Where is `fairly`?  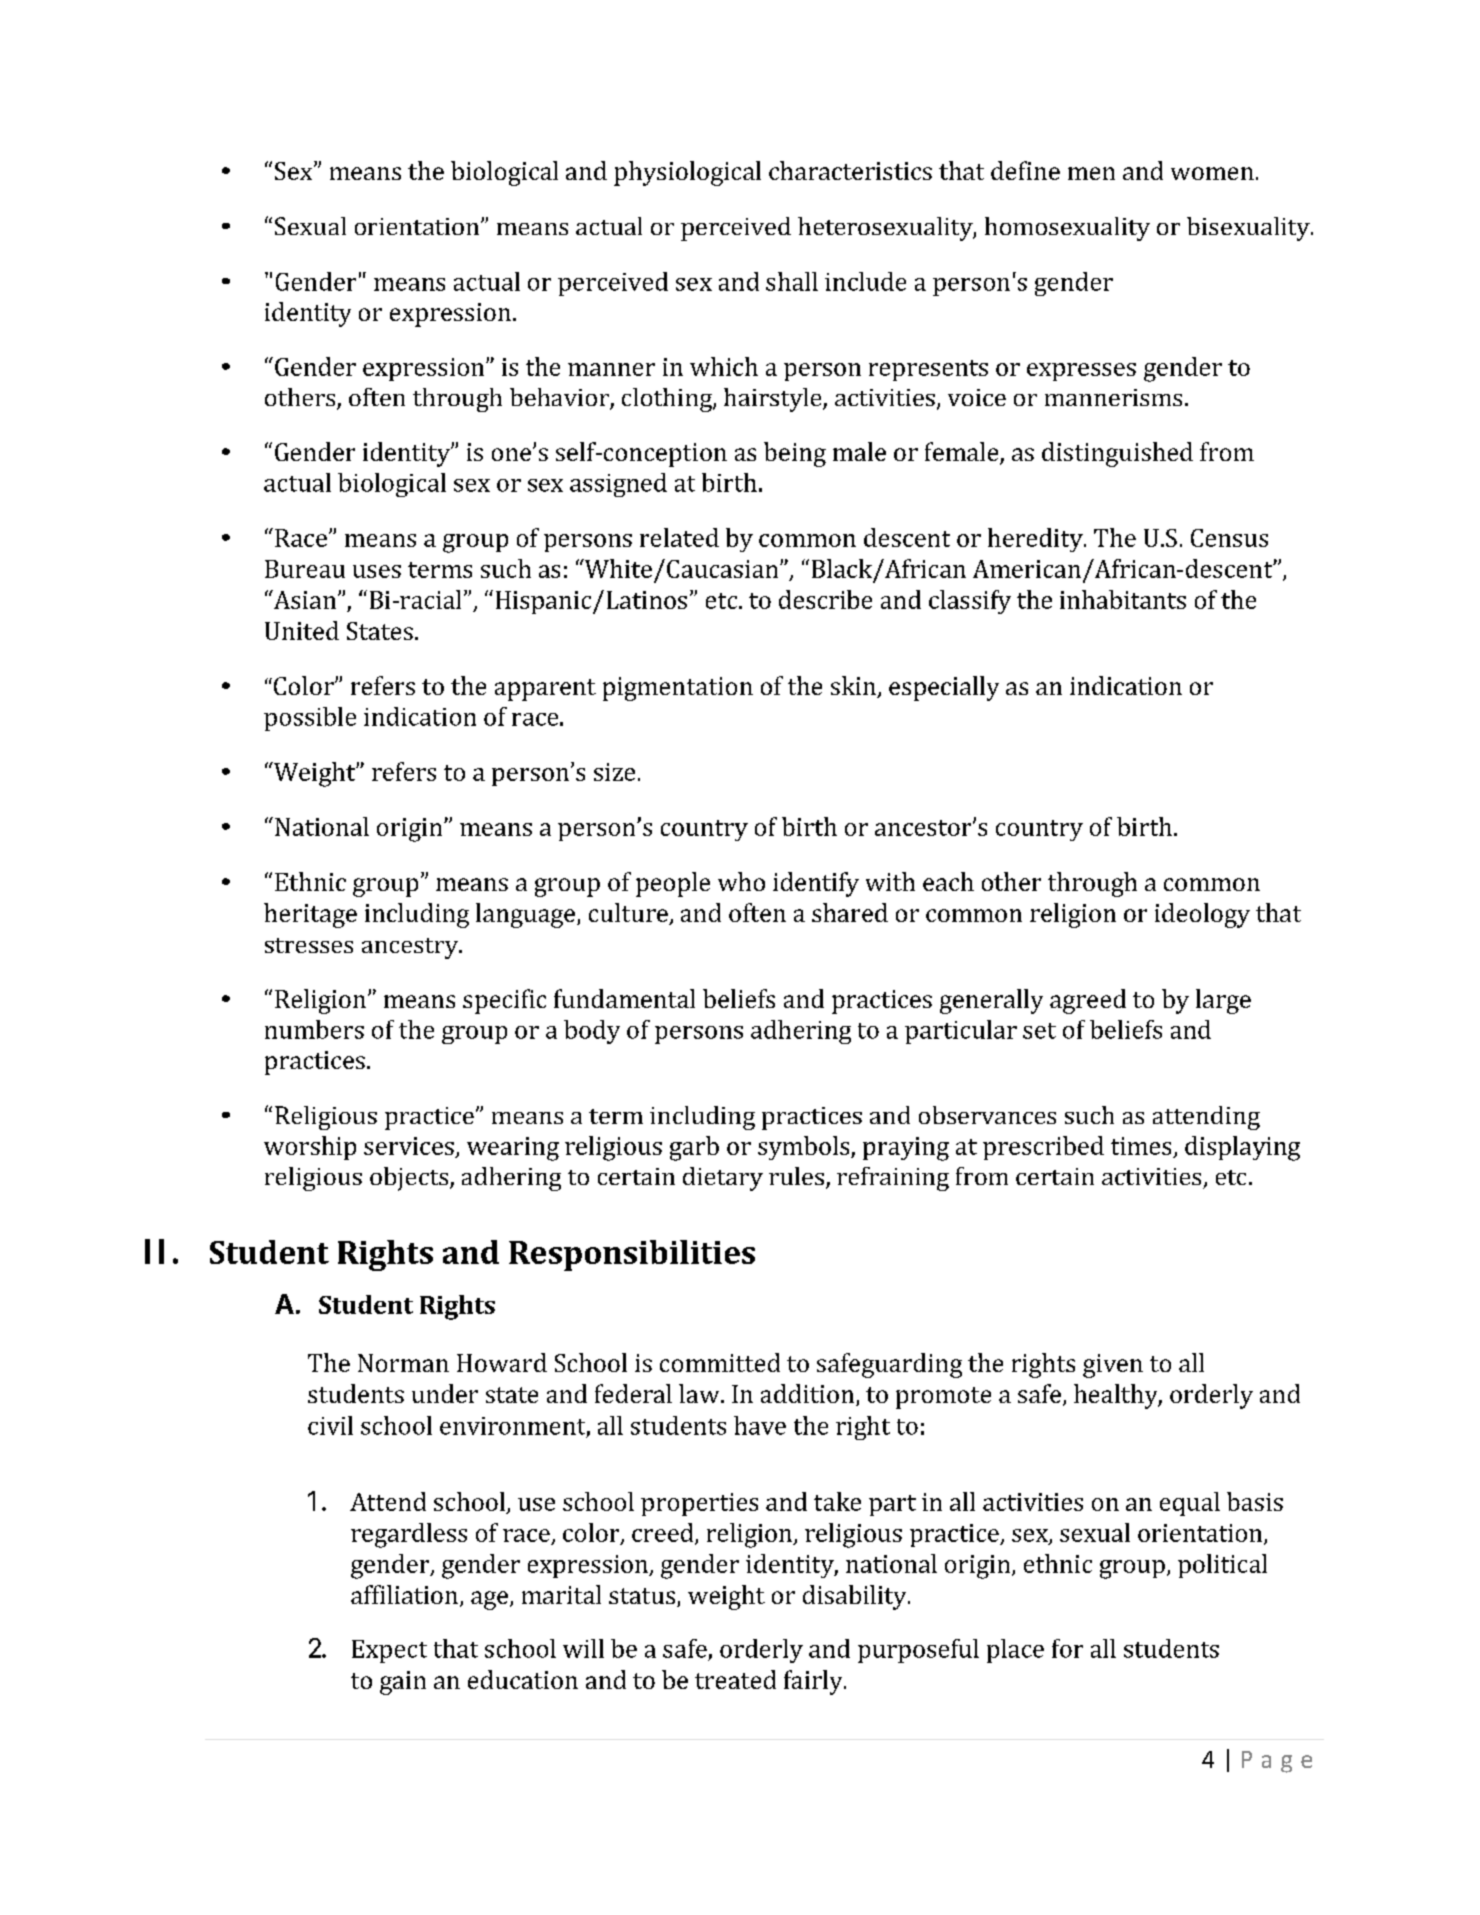 fairly is located at coordinates (814, 1682).
